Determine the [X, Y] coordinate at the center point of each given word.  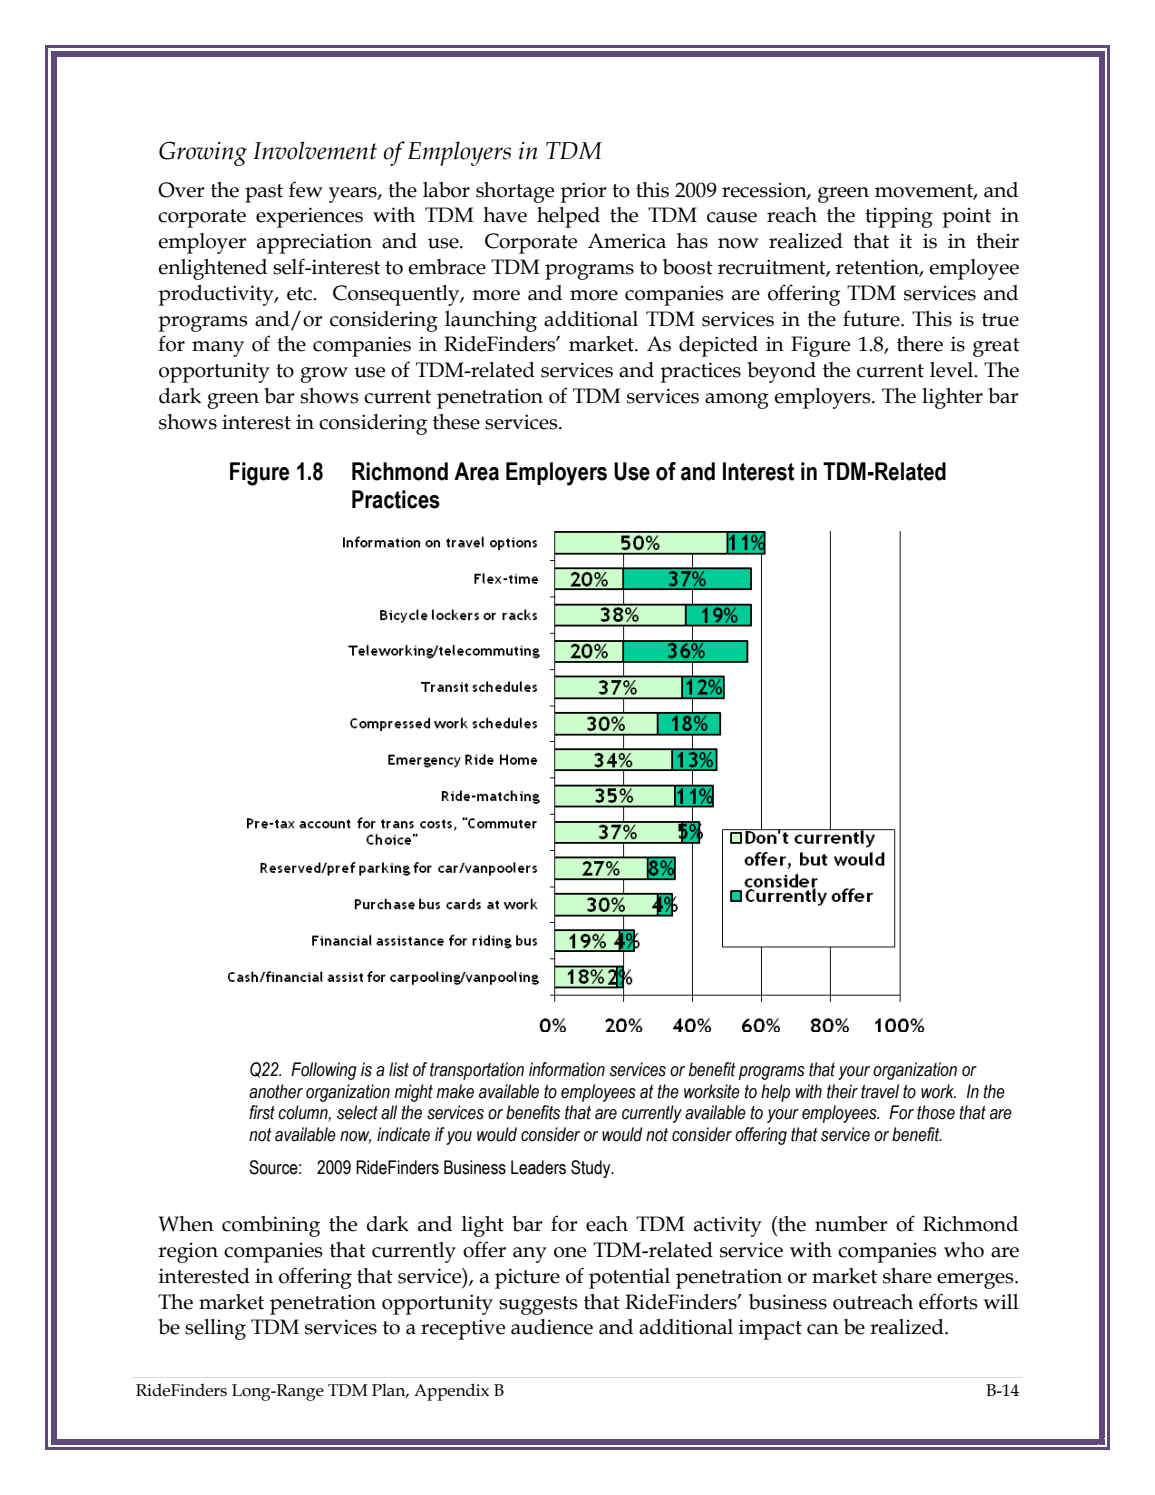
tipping [899, 217]
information [567, 1069]
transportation [477, 1071]
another [276, 1091]
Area [476, 471]
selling [215, 1329]
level [952, 370]
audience [552, 1327]
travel [880, 1091]
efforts [948, 1301]
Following [324, 1071]
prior [583, 192]
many [218, 349]
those [936, 1112]
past [264, 193]
